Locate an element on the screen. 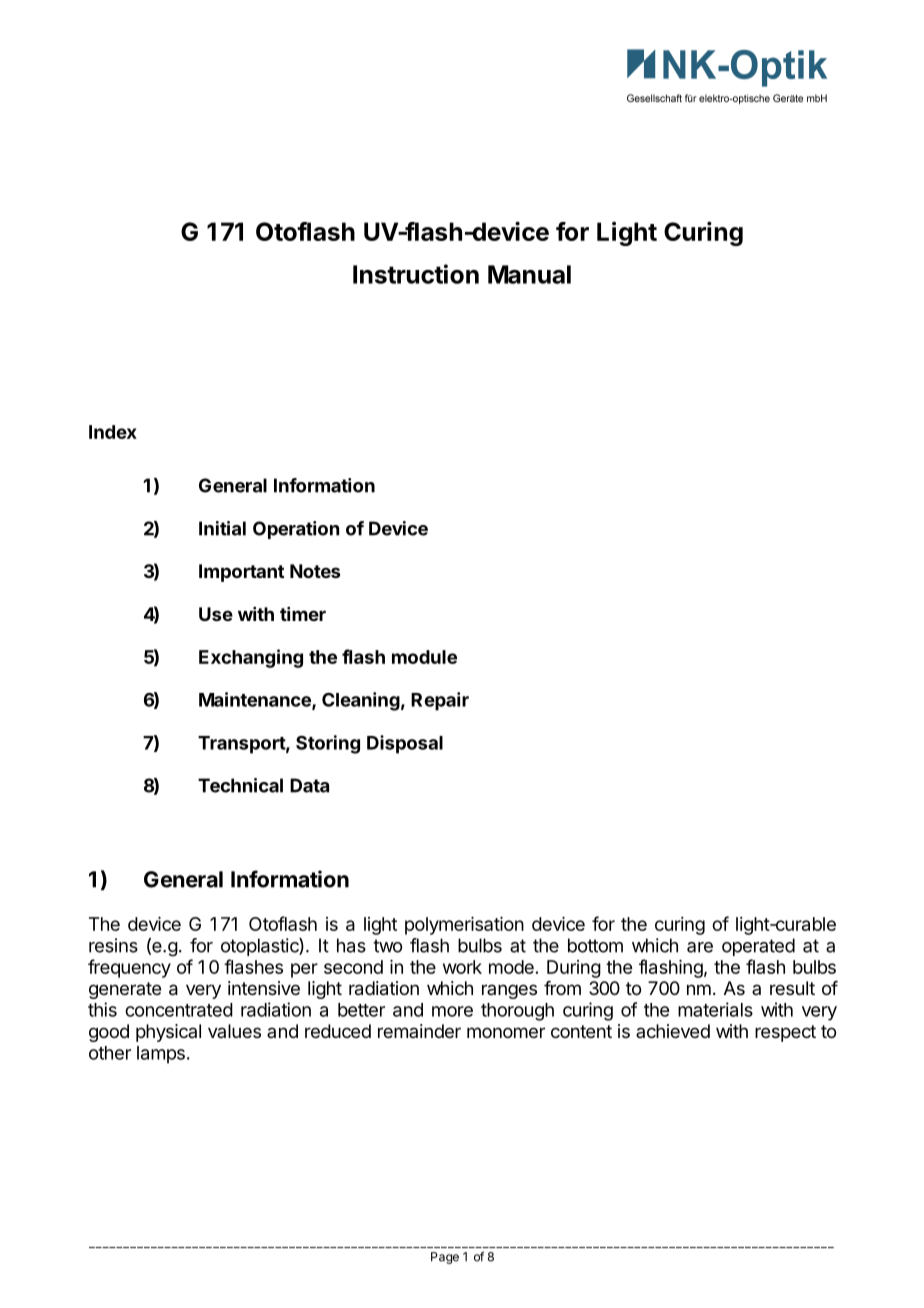 The image size is (924, 1308). Manual is located at coordinates (529, 274).
